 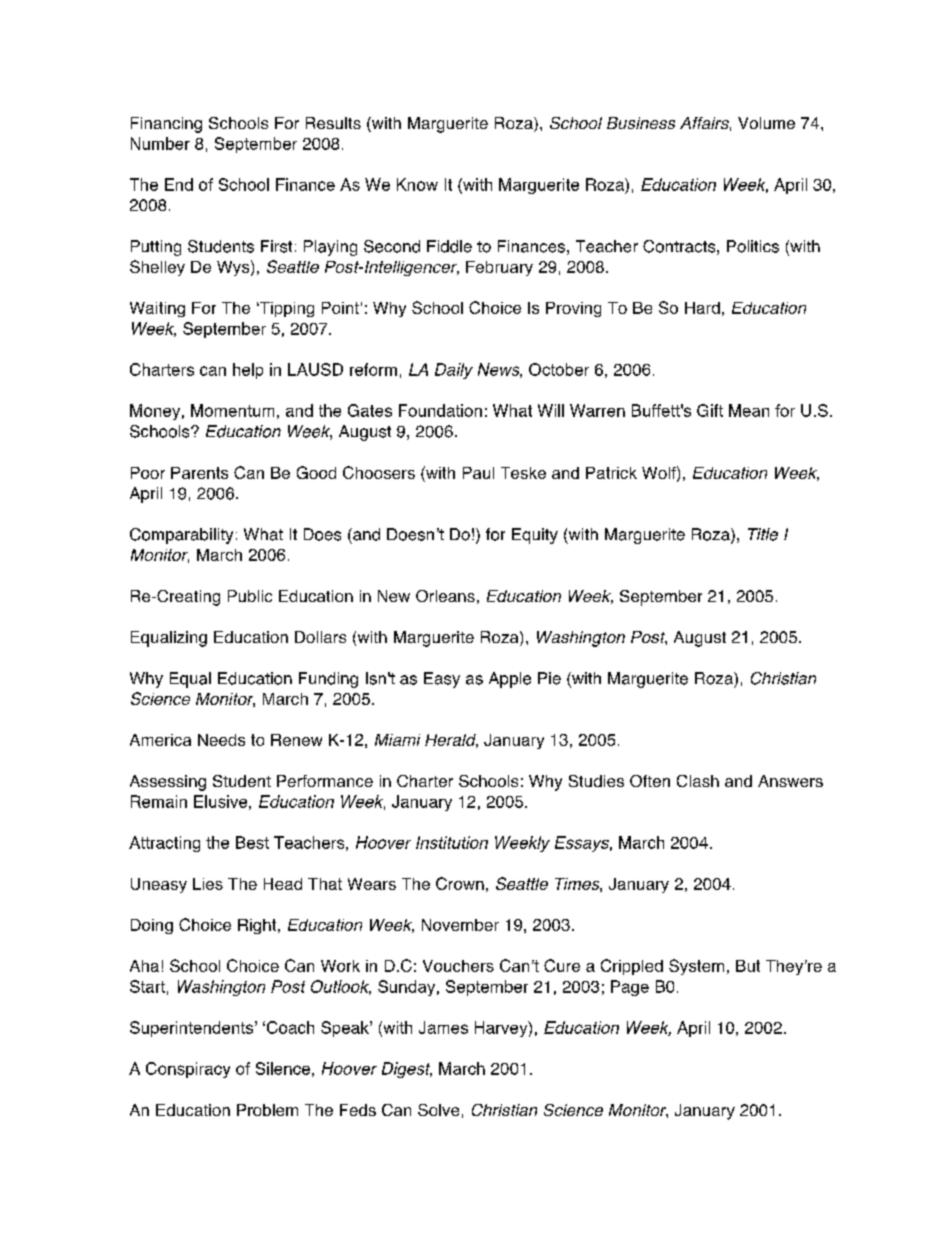 I want to click on Conspiracy, so click(x=188, y=1070).
